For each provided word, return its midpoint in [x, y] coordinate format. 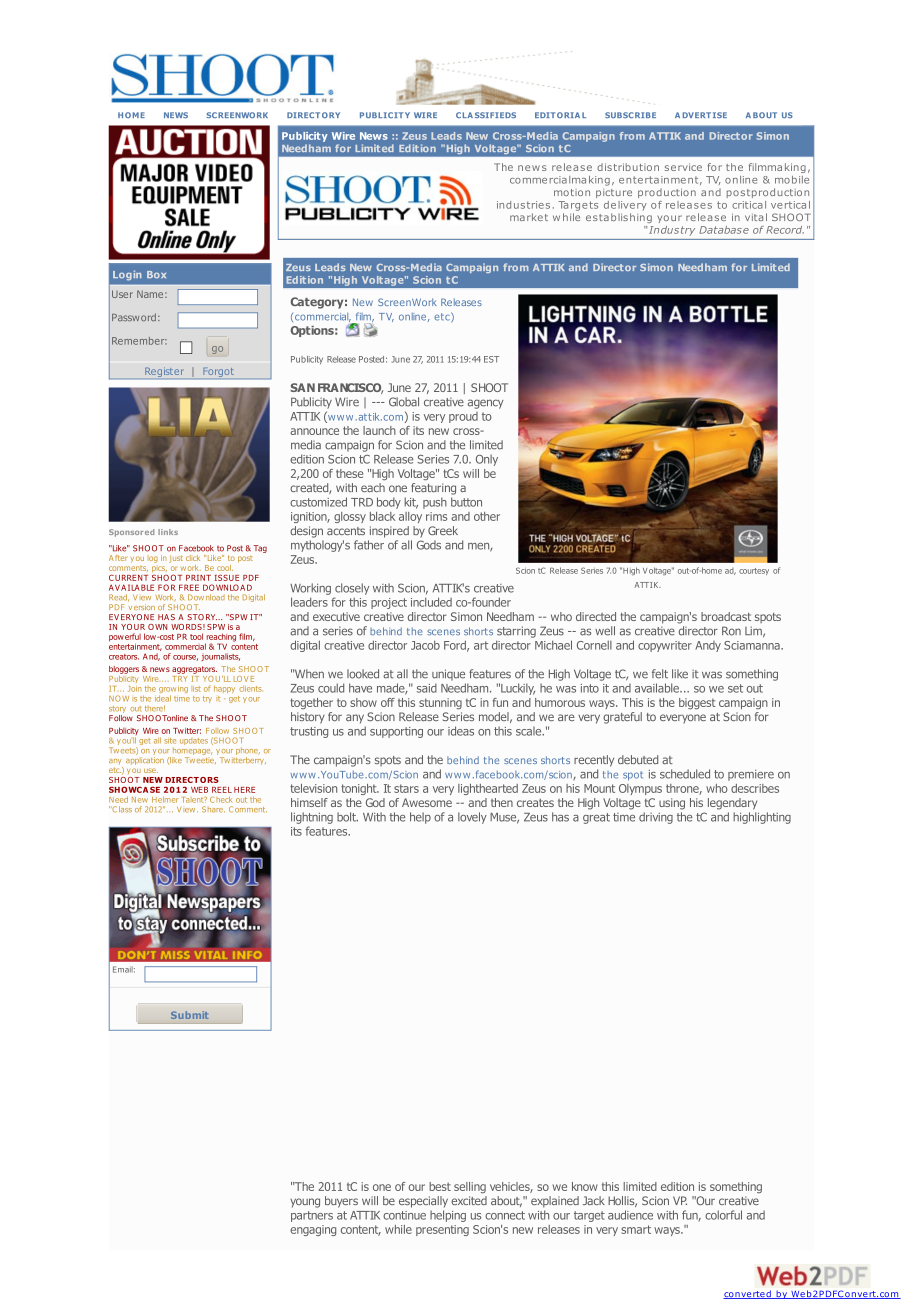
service [683, 167]
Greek [443, 530]
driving [656, 818]
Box [156, 275]
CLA [464, 115]
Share [213, 809]
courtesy [754, 571]
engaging [313, 1230]
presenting [442, 1230]
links [168, 532]
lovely [472, 818]
